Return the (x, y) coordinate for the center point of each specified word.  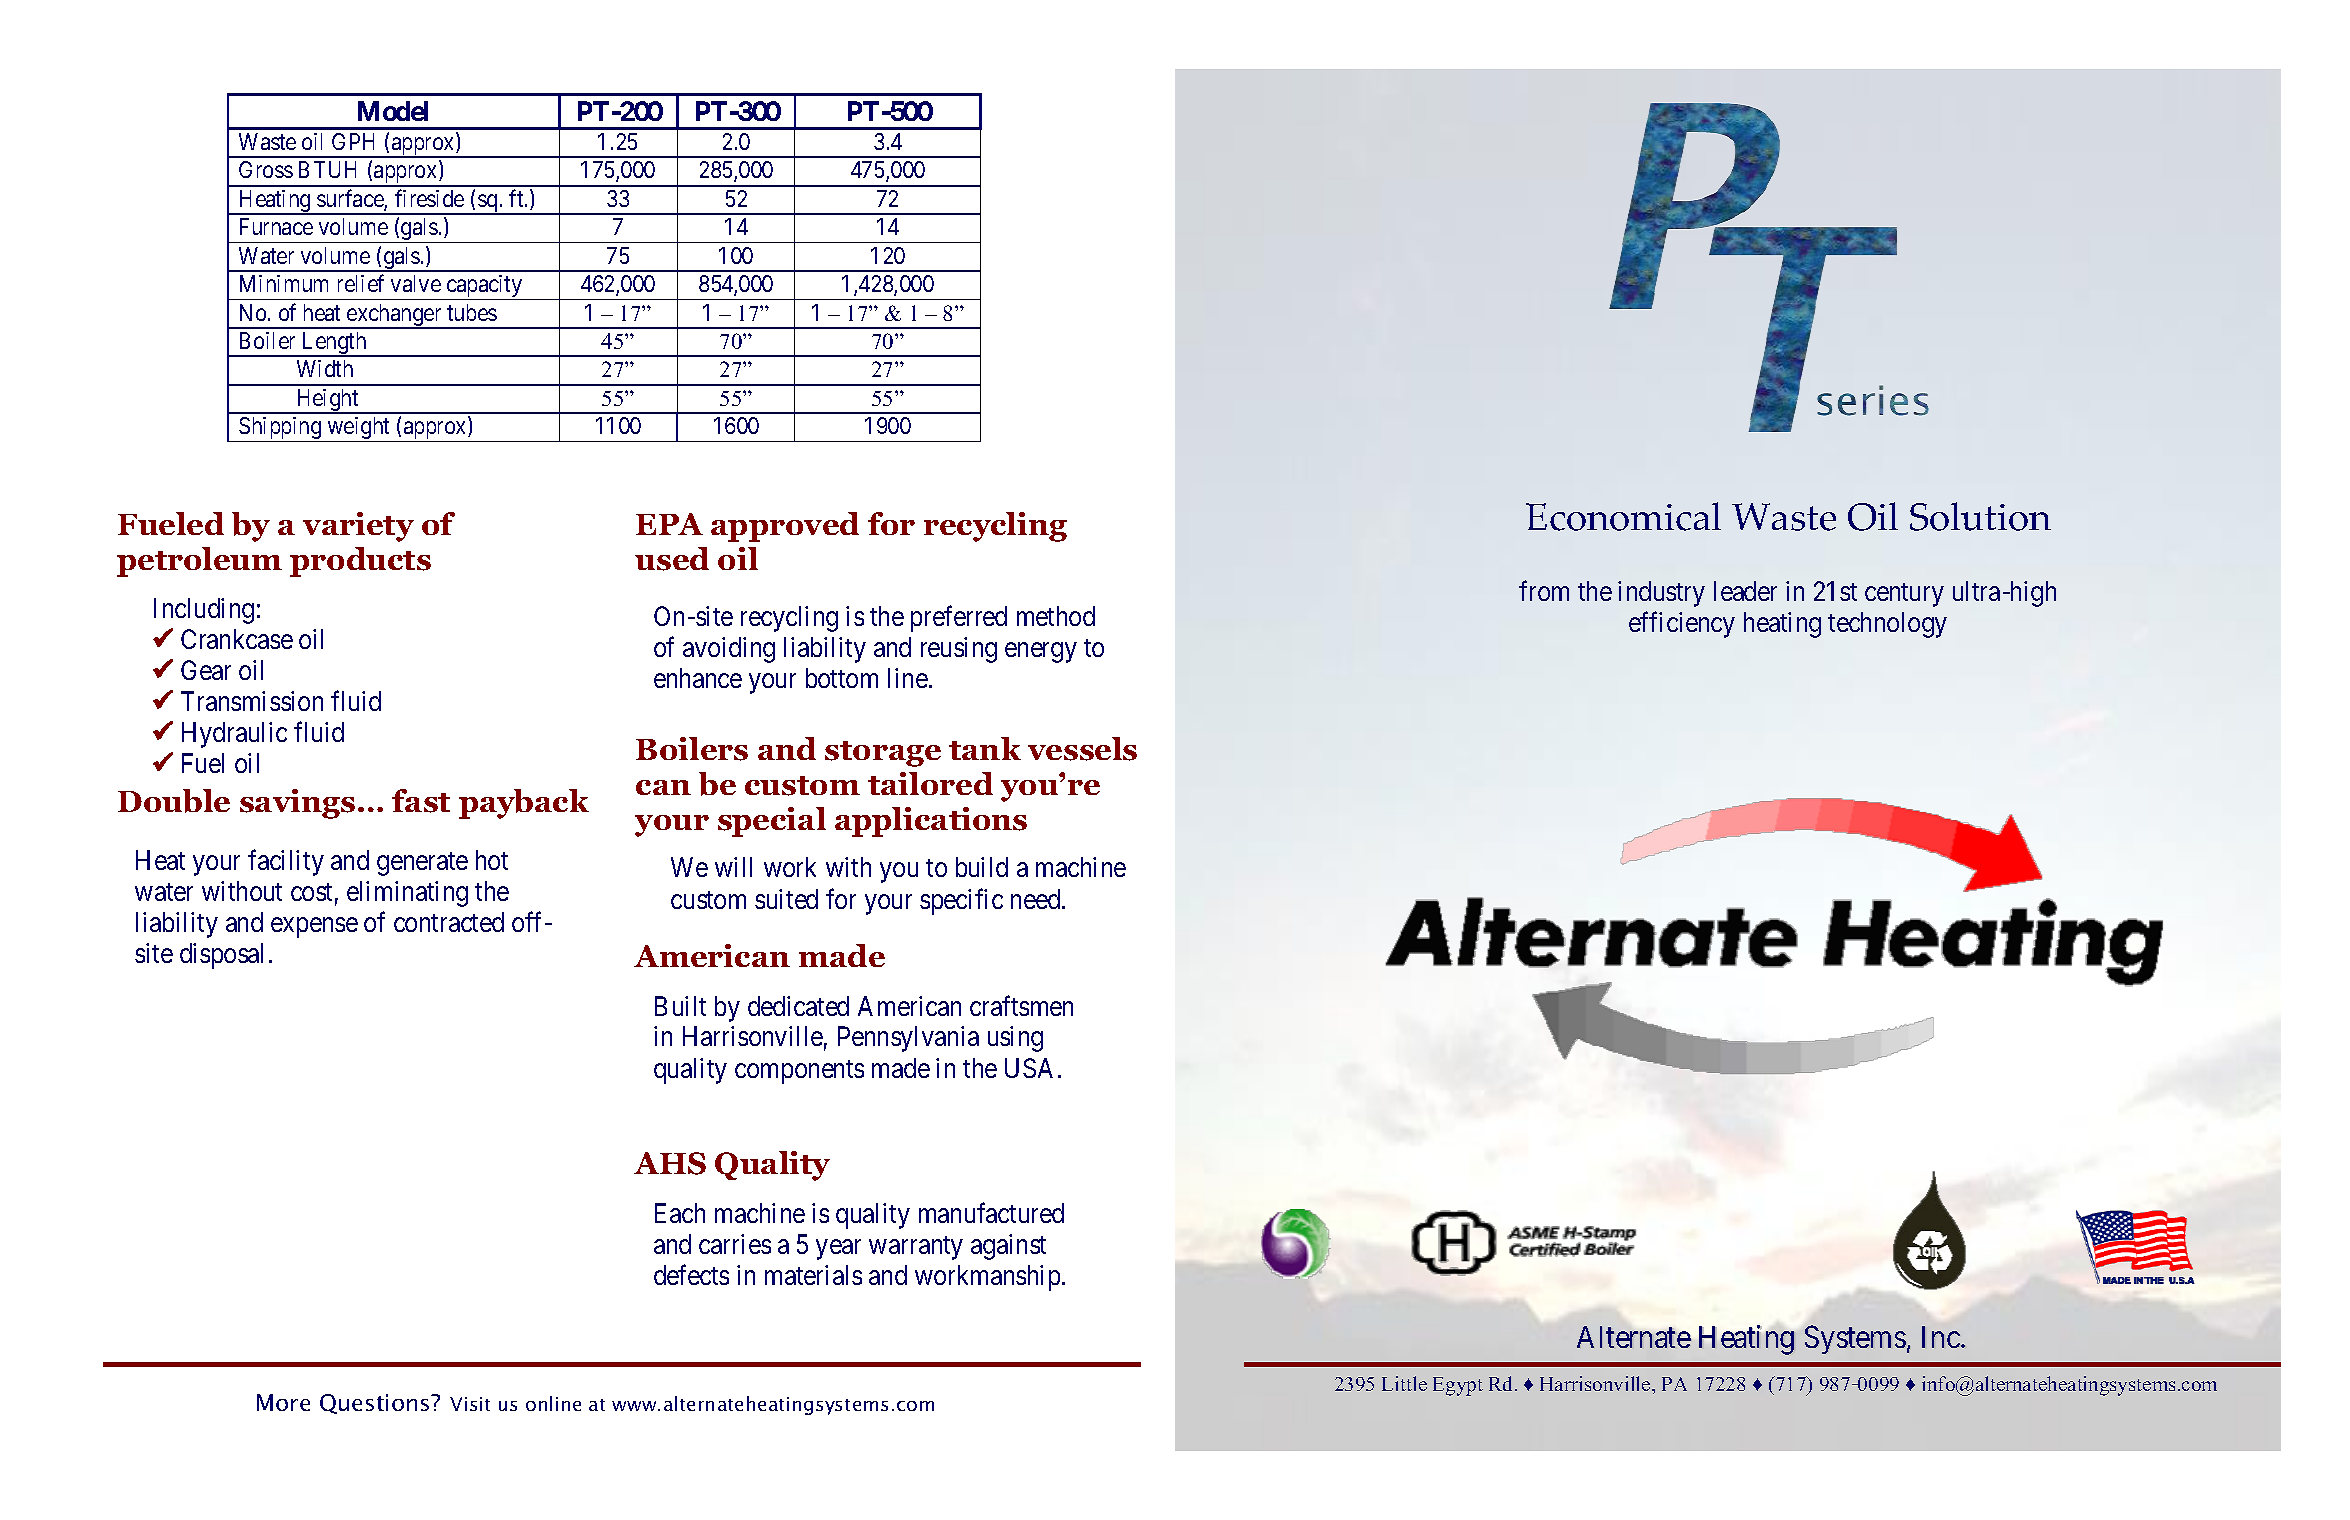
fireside (429, 198)
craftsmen (1021, 1005)
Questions (376, 1404)
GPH (353, 141)
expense (314, 928)
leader (1745, 591)
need (1037, 899)
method (1056, 616)
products (360, 562)
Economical (1623, 516)
